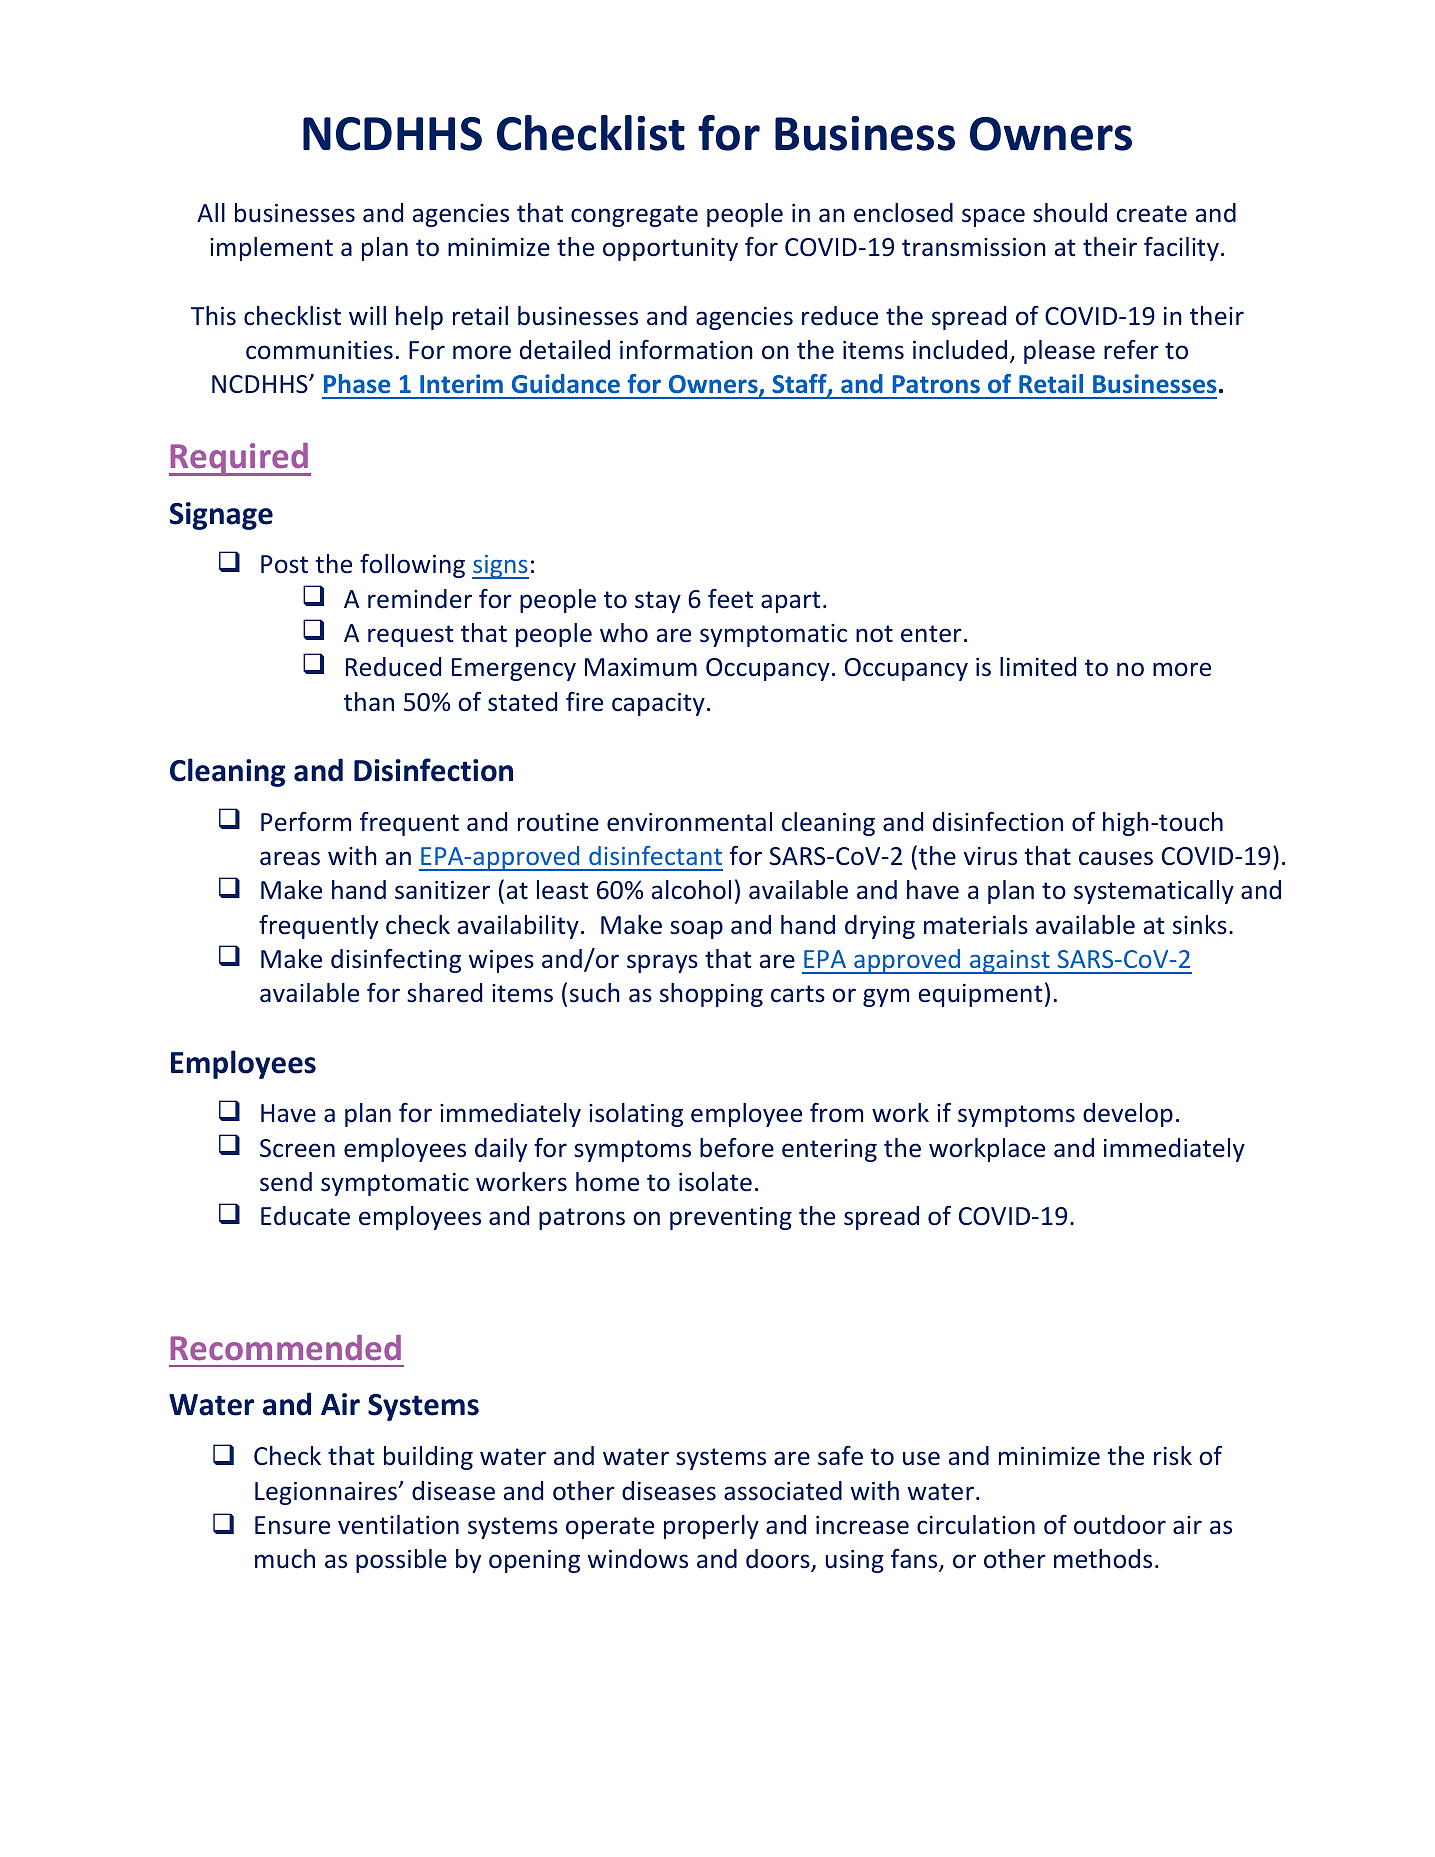  What do you see at coordinates (670, 249) in the page?
I see `opportunity` at bounding box center [670, 249].
